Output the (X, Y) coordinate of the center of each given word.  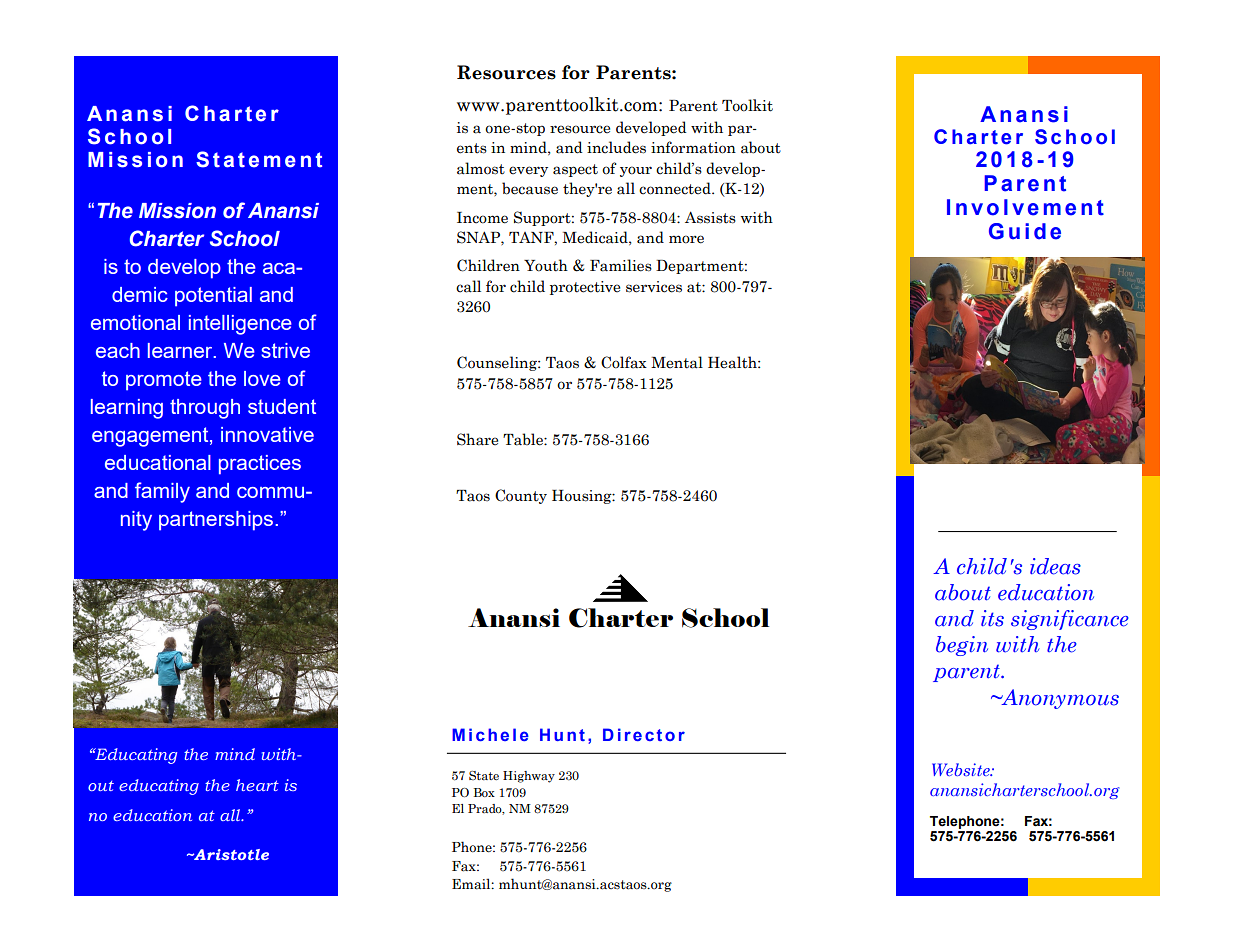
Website (962, 769)
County (521, 496)
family (162, 492)
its (992, 618)
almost (481, 168)
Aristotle (230, 854)
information (693, 147)
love (262, 378)
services (654, 287)
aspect (575, 170)
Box (484, 792)
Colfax (624, 362)
